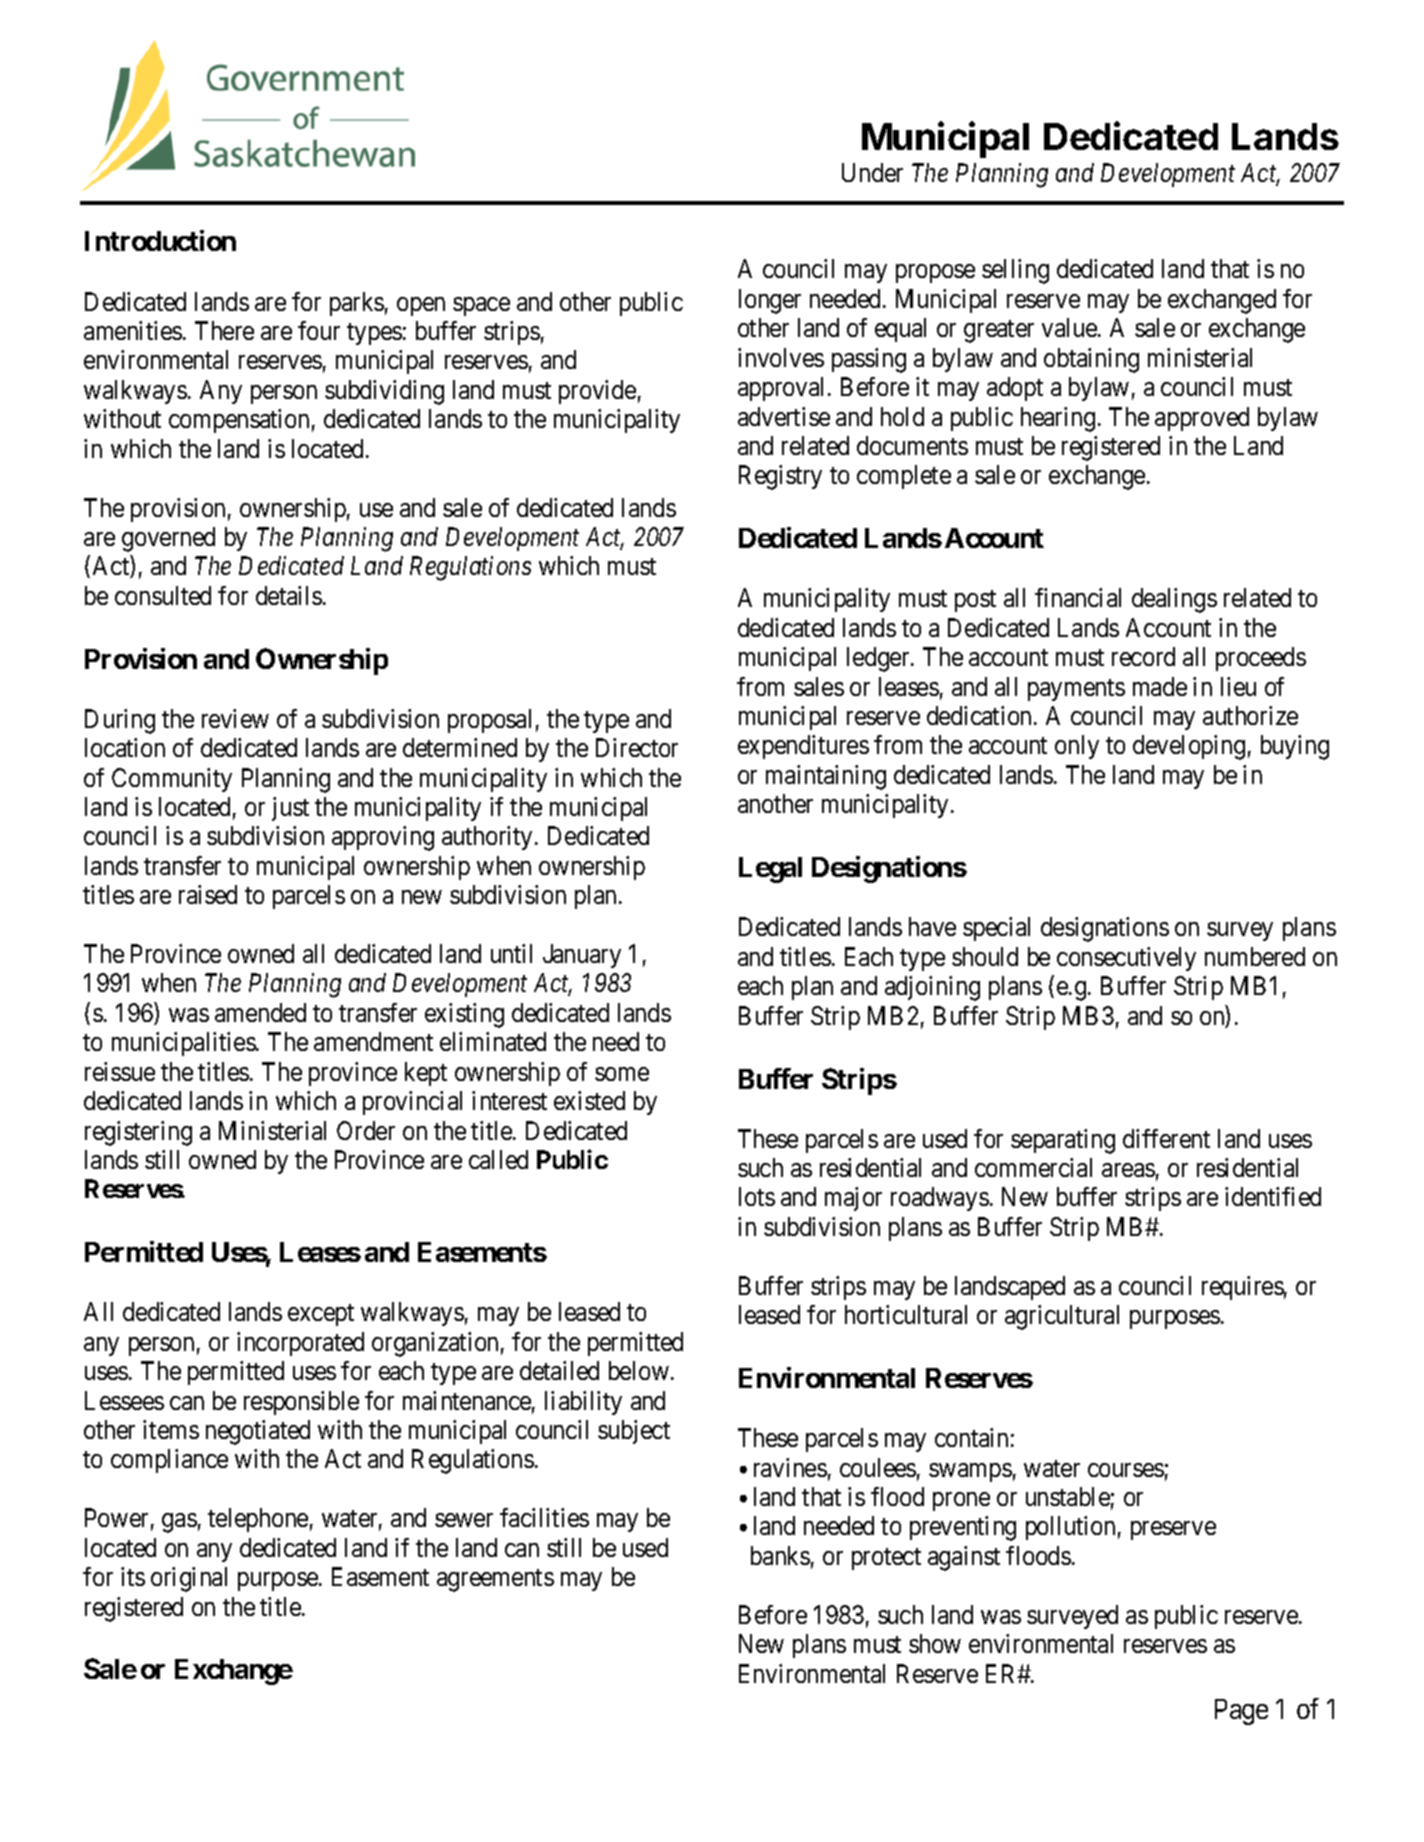 The height and width of the image is (1842, 1424). I want to click on selling, so click(1015, 271).
